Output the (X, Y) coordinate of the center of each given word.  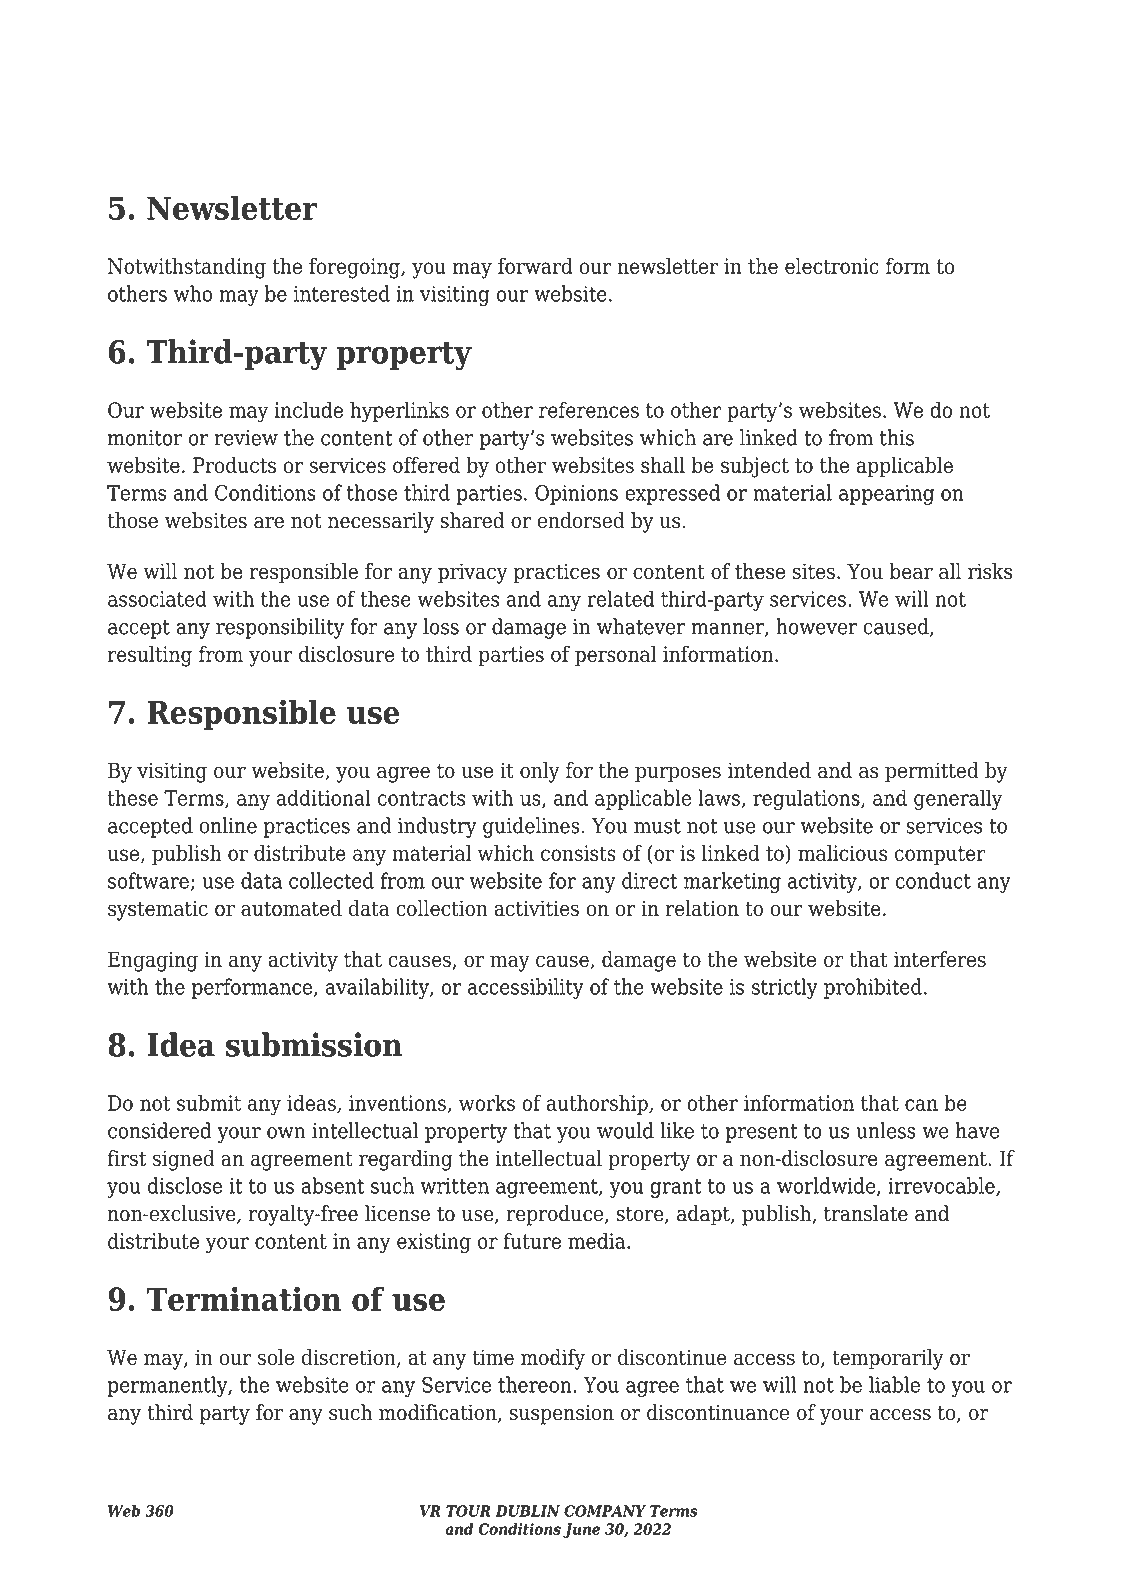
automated (291, 908)
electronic (832, 266)
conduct (933, 880)
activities (536, 908)
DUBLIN (527, 1511)
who (193, 293)
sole (276, 1357)
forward (535, 266)
